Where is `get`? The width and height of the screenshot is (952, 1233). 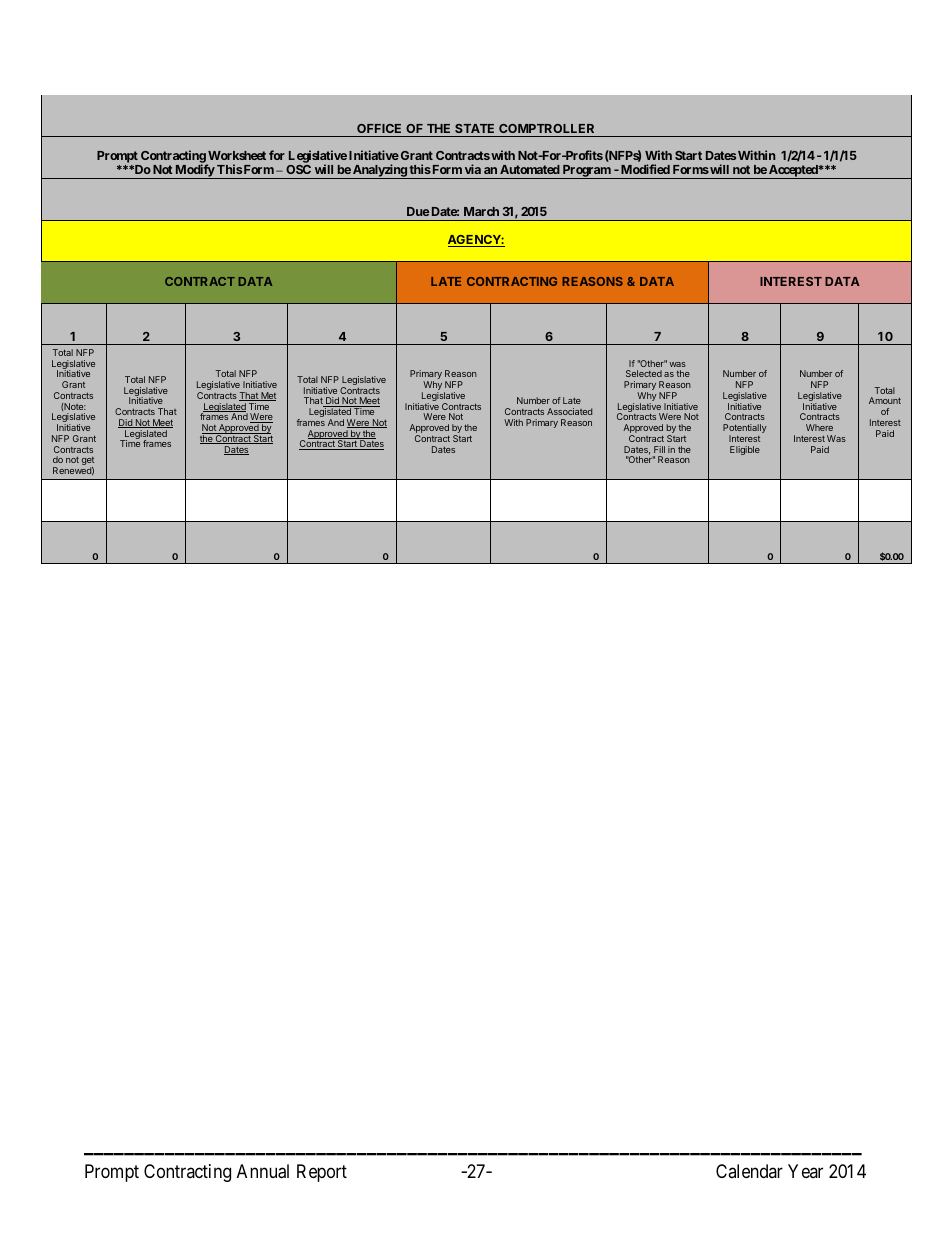
get is located at coordinates (88, 462).
